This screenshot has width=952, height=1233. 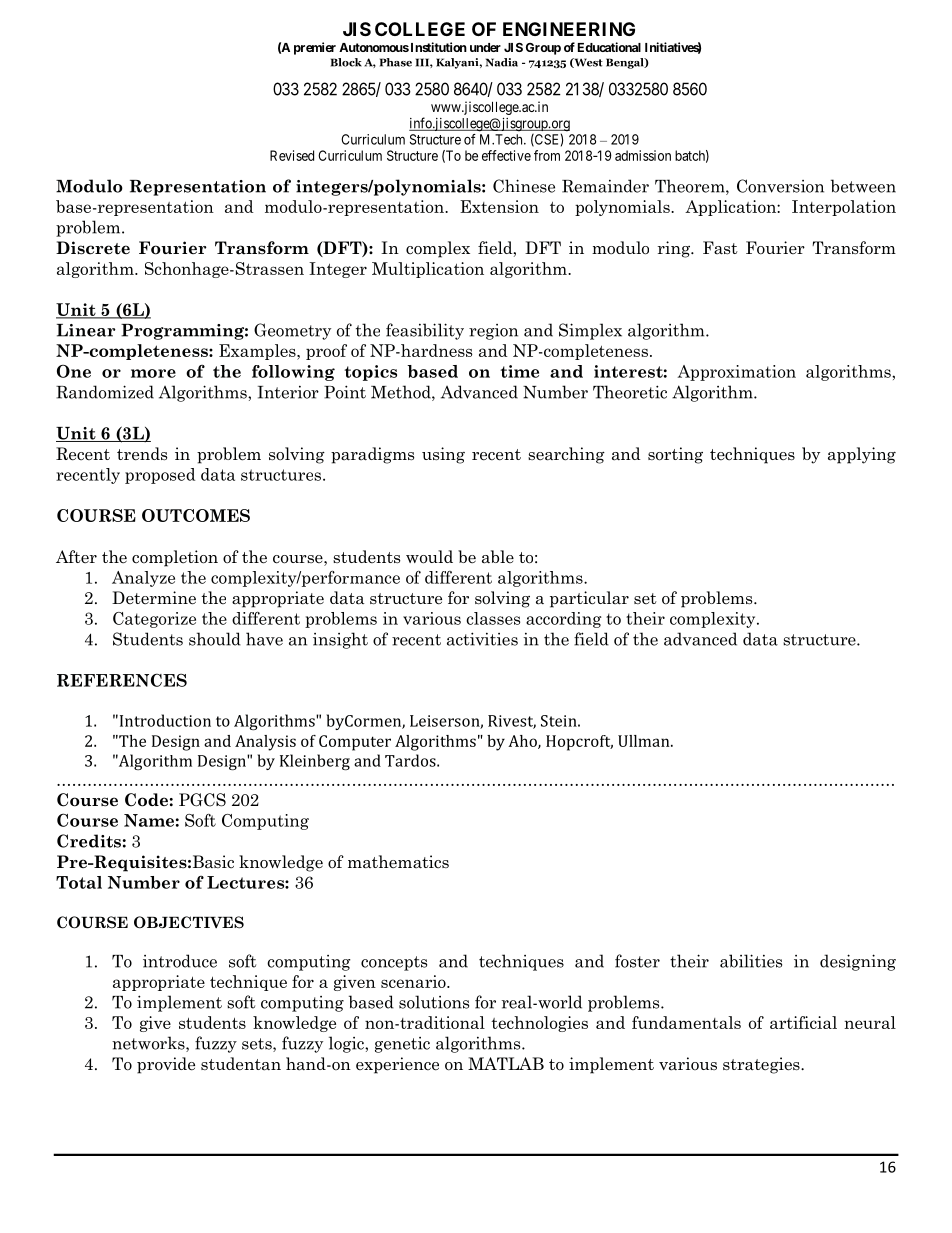 What do you see at coordinates (506, 1063) in the screenshot?
I see `MATLAB` at bounding box center [506, 1063].
